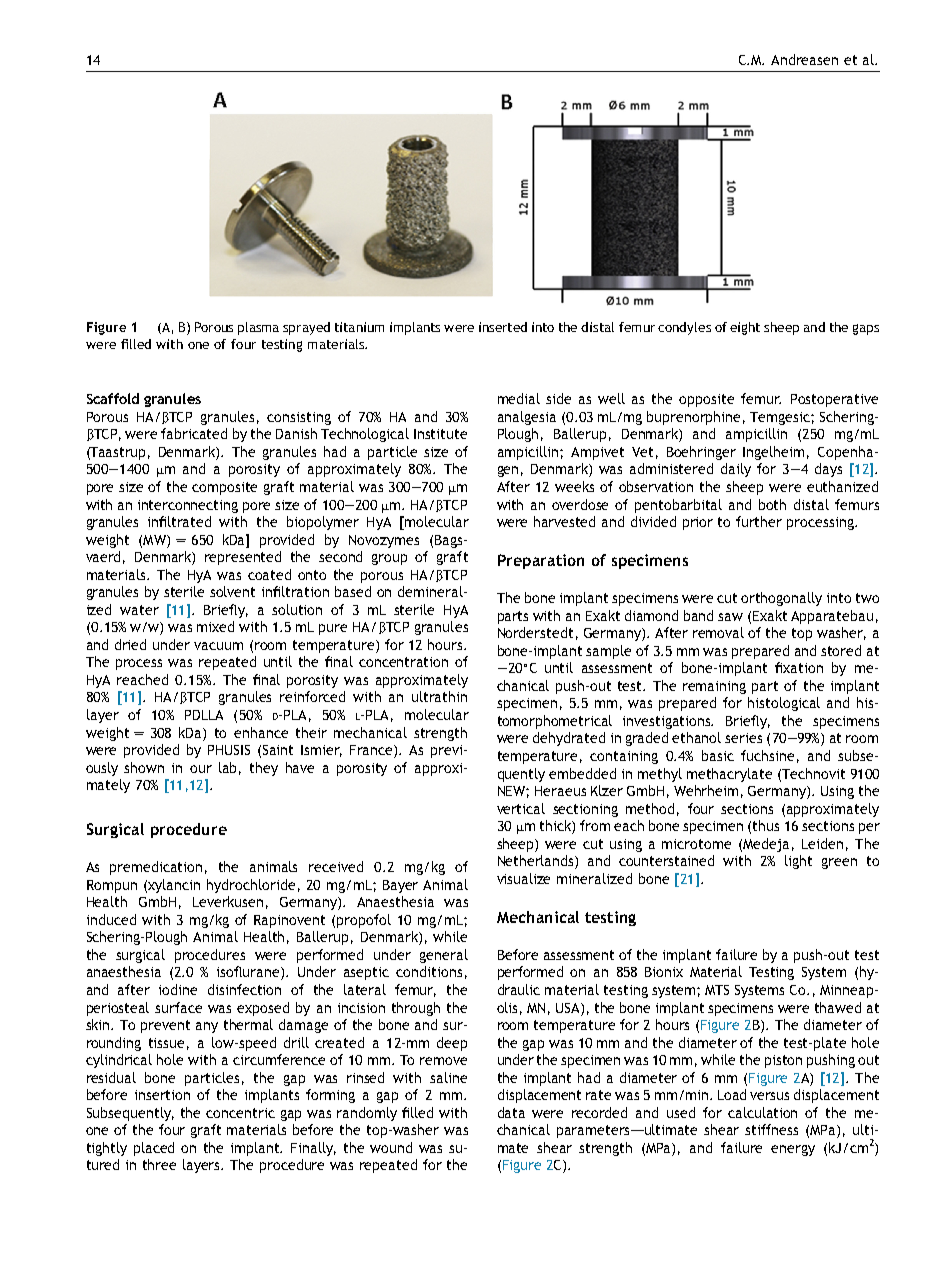 The width and height of the screenshot is (952, 1270). Describe the element at coordinates (743, 738) in the screenshot. I see `series` at that location.
